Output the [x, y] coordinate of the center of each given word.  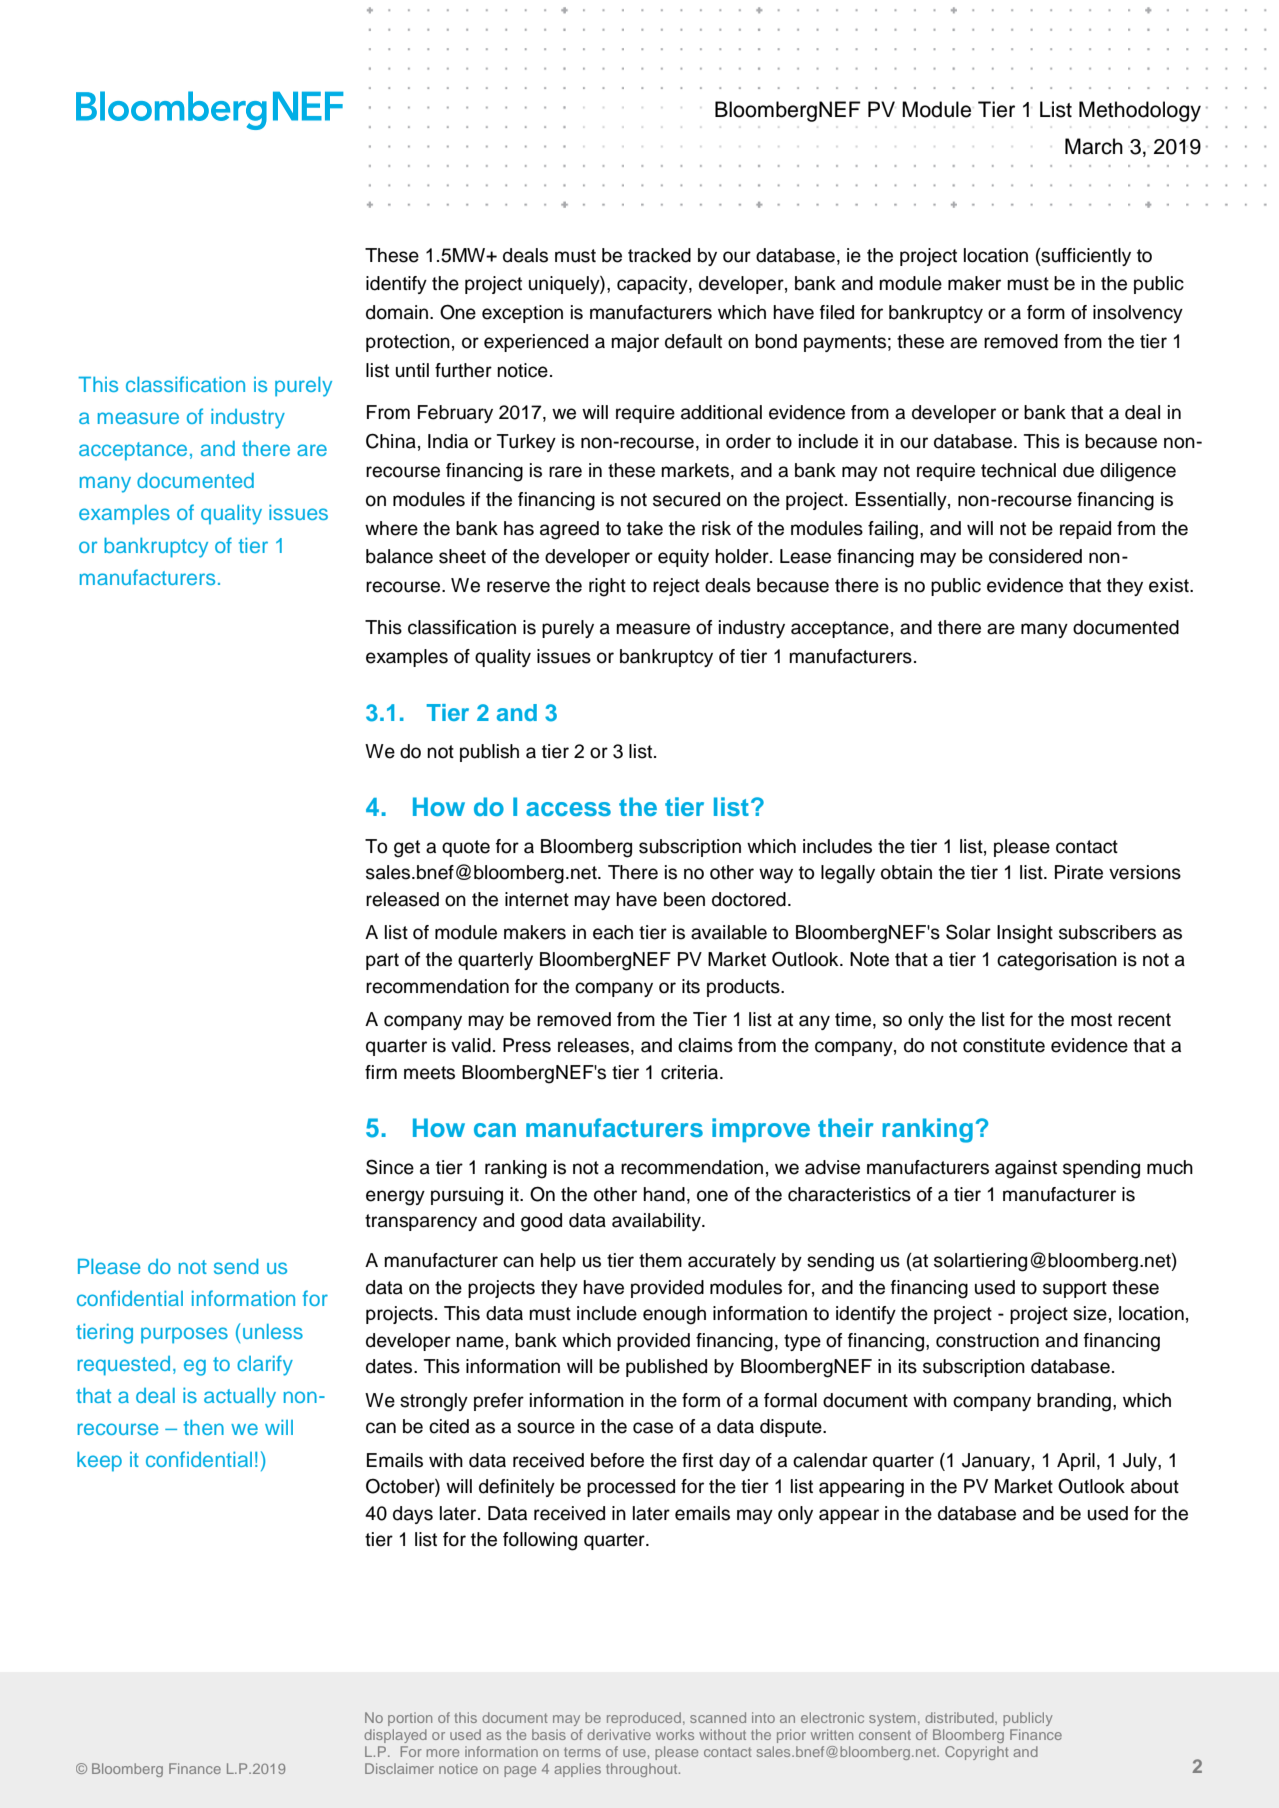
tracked [659, 255]
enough [674, 1315]
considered [1035, 556]
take [645, 528]
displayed [395, 1736]
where [391, 528]
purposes [184, 1335]
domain [397, 312]
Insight [1025, 934]
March [1094, 146]
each [613, 932]
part [382, 961]
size [1090, 1313]
